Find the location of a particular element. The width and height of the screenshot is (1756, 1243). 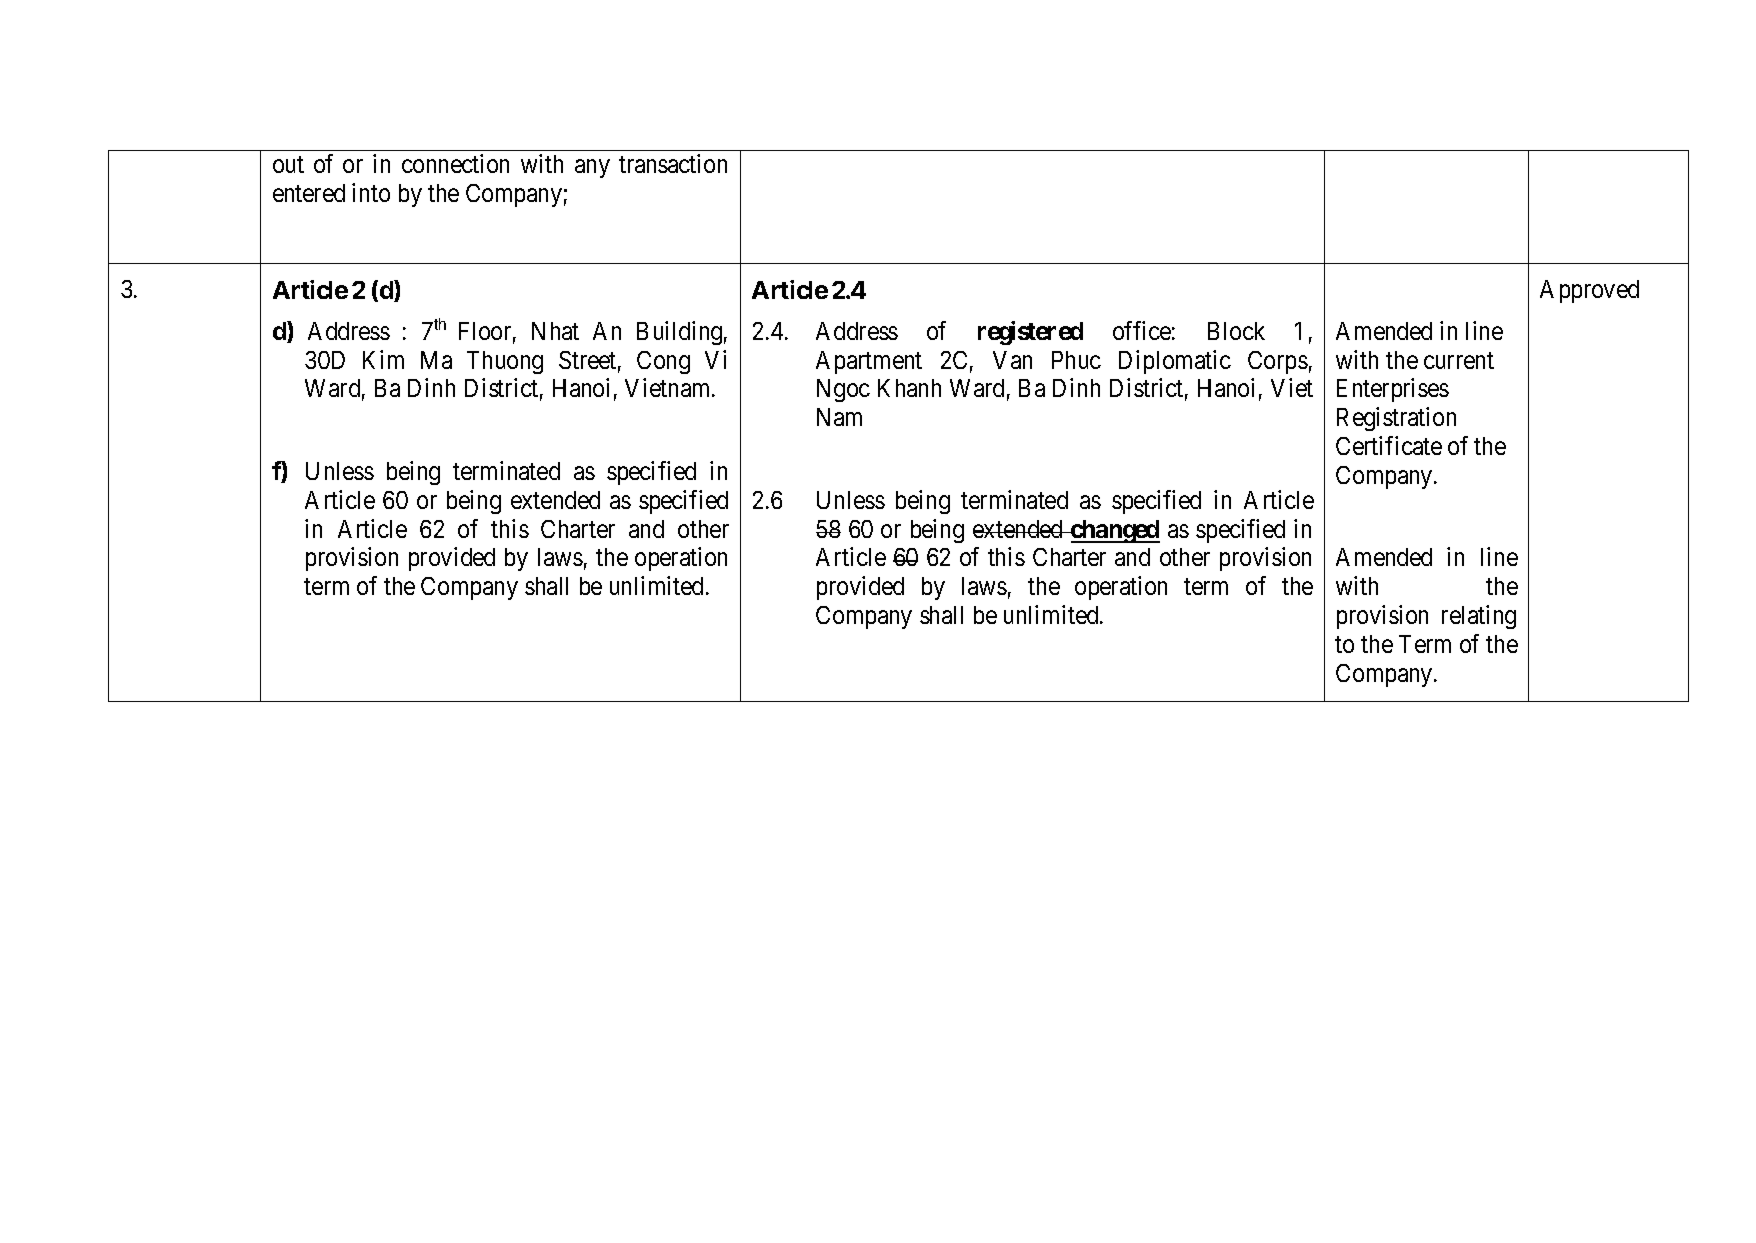

Kim is located at coordinates (383, 359).
